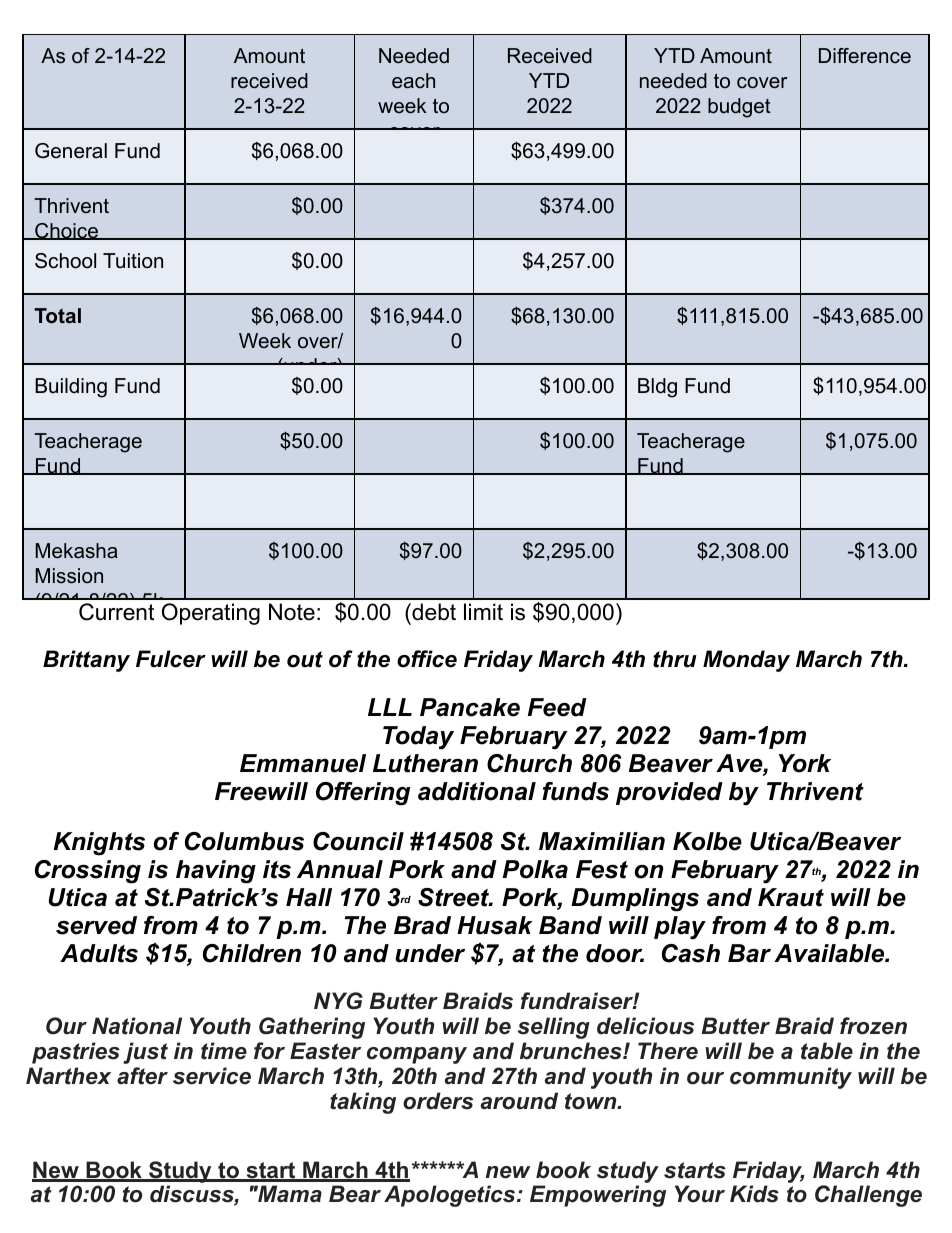  What do you see at coordinates (71, 151) in the page?
I see `General` at bounding box center [71, 151].
